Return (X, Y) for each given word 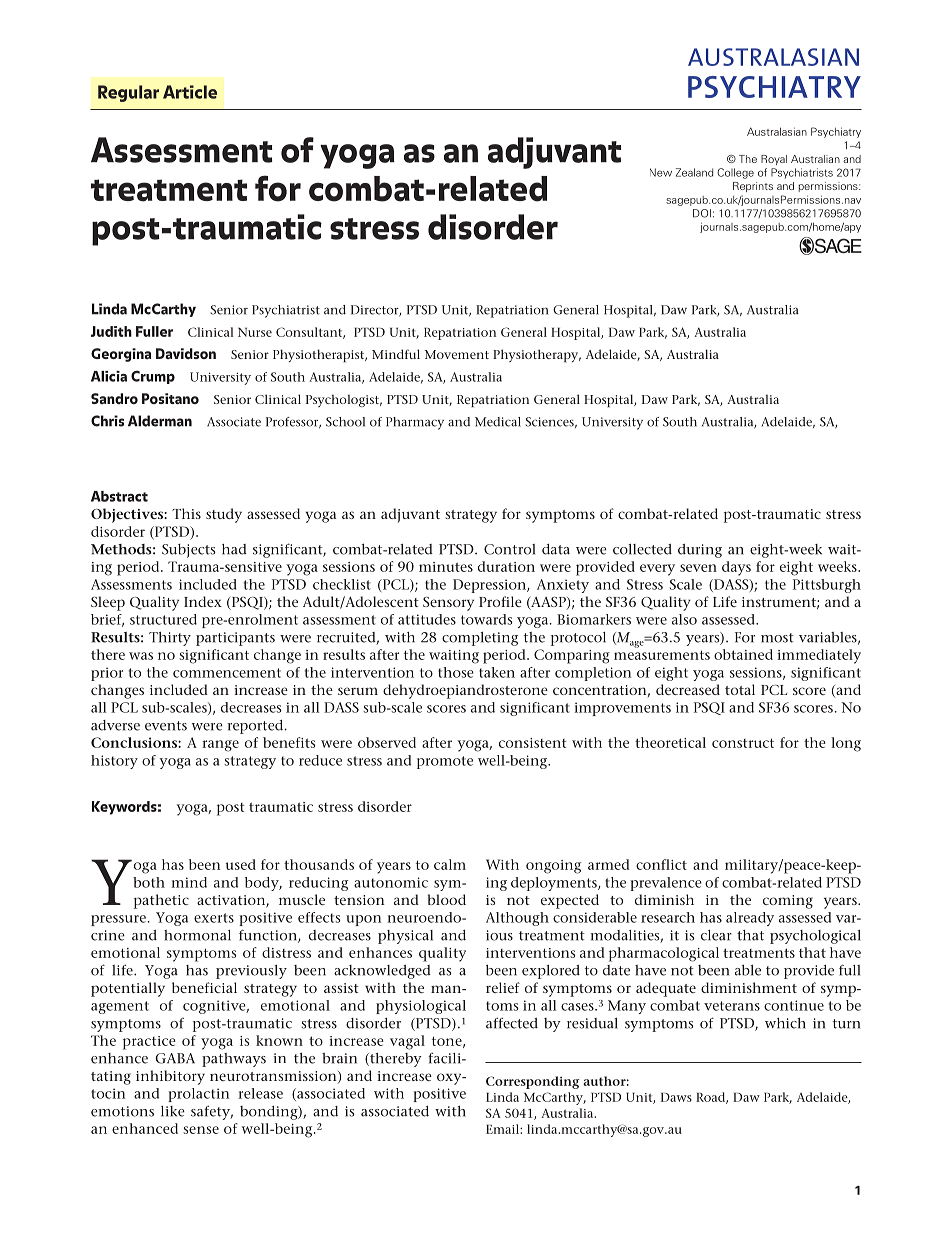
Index (203, 601)
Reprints (753, 187)
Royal (774, 160)
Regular (128, 93)
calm (450, 864)
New (661, 172)
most (777, 638)
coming (788, 902)
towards (487, 619)
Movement (456, 354)
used (240, 864)
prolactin (199, 1095)
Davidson (186, 353)
